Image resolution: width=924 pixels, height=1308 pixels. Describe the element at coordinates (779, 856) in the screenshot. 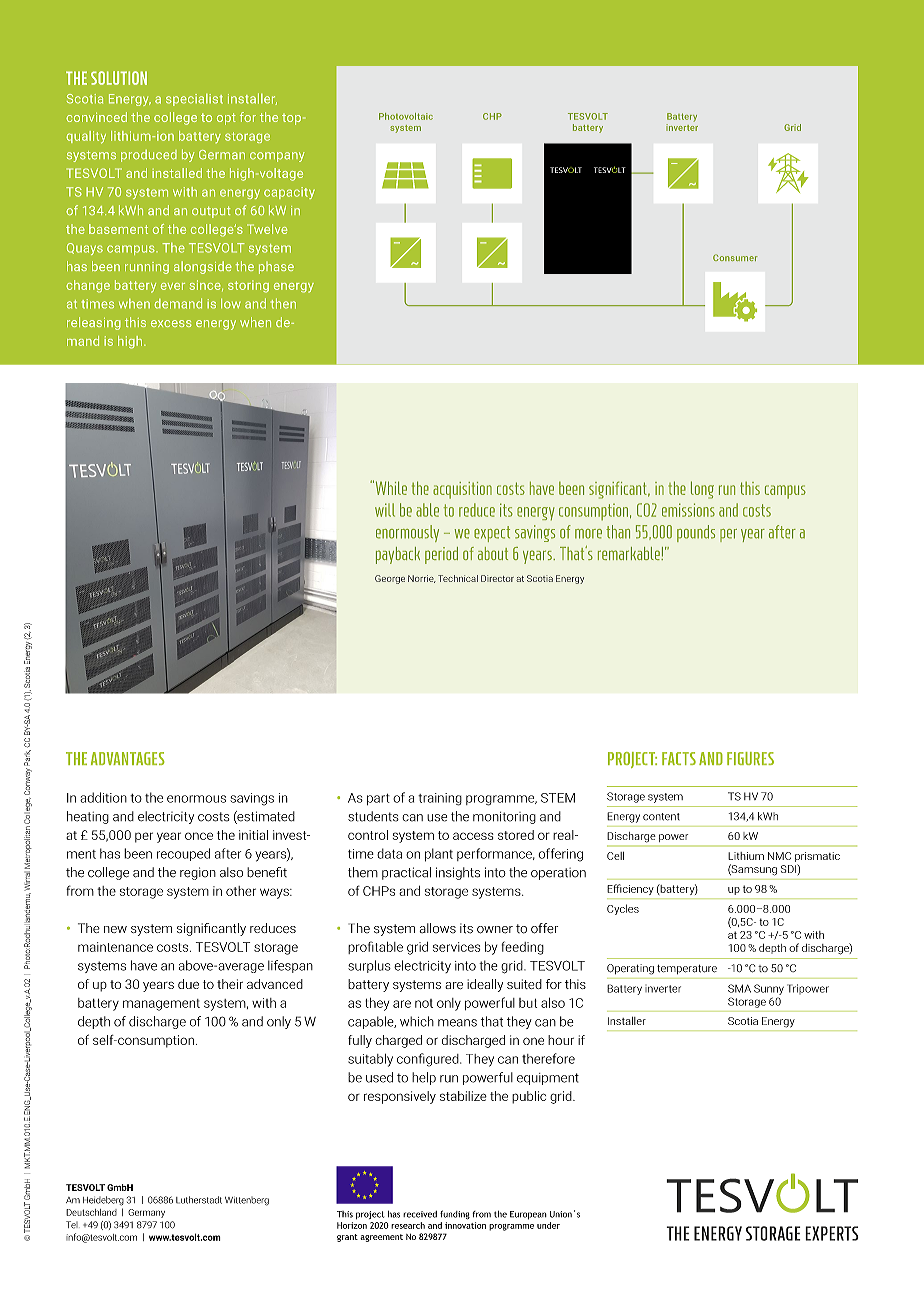

I see `NMC` at that location.
